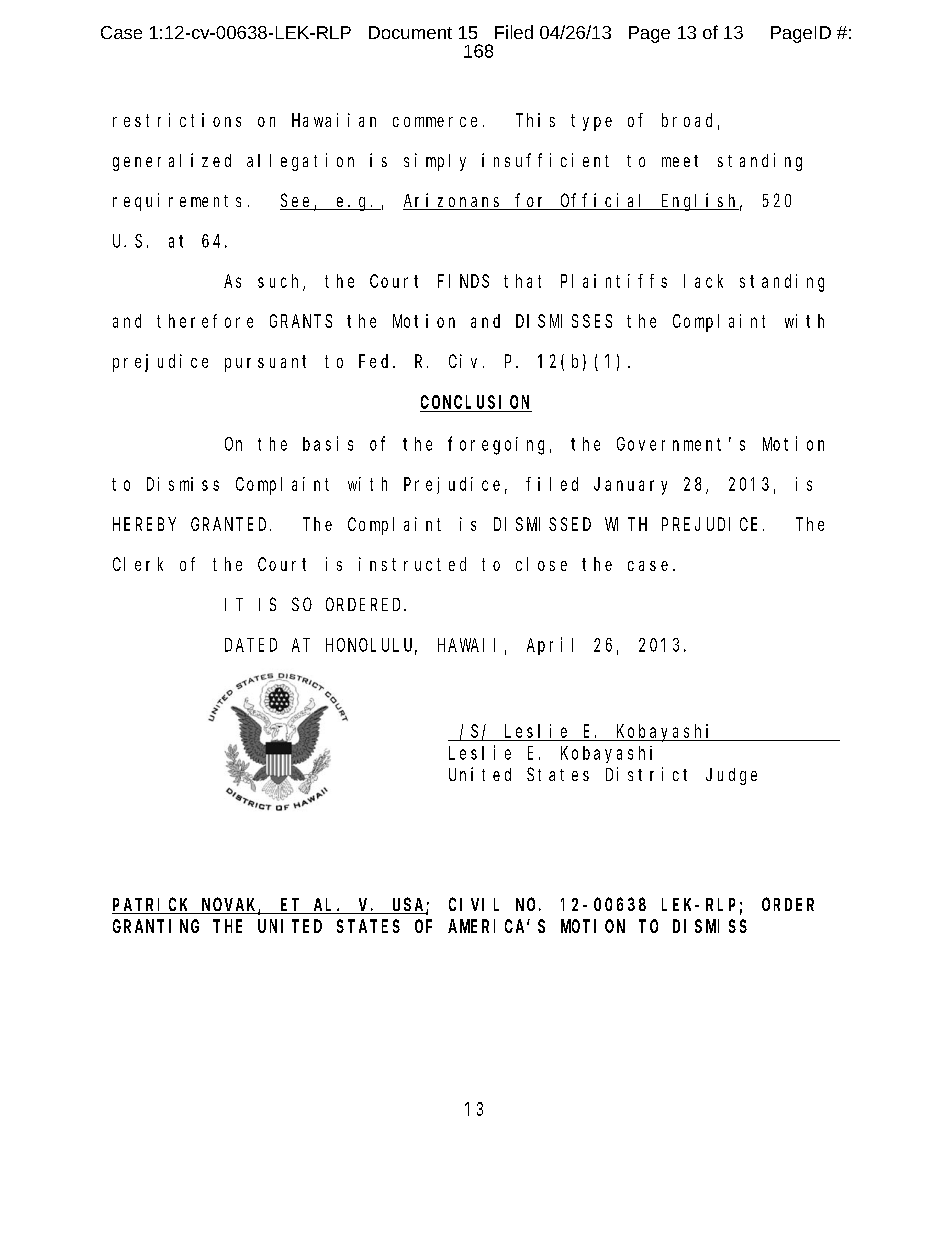 The image size is (952, 1233). Describe the element at coordinates (251, 645) in the screenshot. I see `DATED` at that location.
